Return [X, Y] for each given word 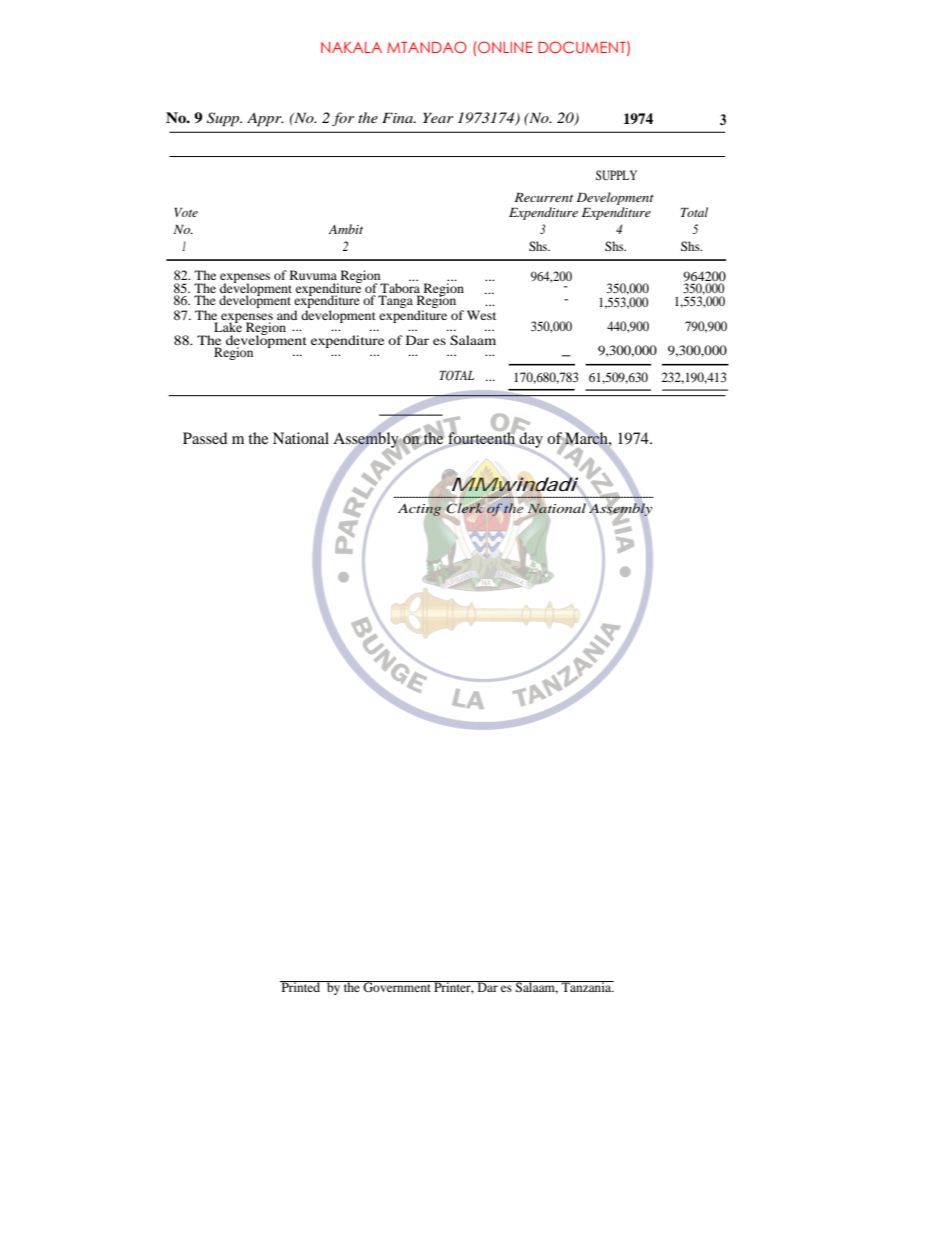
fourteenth [482, 438]
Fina [399, 117]
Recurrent [544, 197]
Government [397, 986]
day [530, 440]
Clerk [463, 509]
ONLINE [505, 47]
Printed [301, 986]
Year [438, 117]
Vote [186, 212]
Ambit [345, 229]
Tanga [395, 301]
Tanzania [587, 986]
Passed [205, 438]
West [481, 315]
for [343, 119]
